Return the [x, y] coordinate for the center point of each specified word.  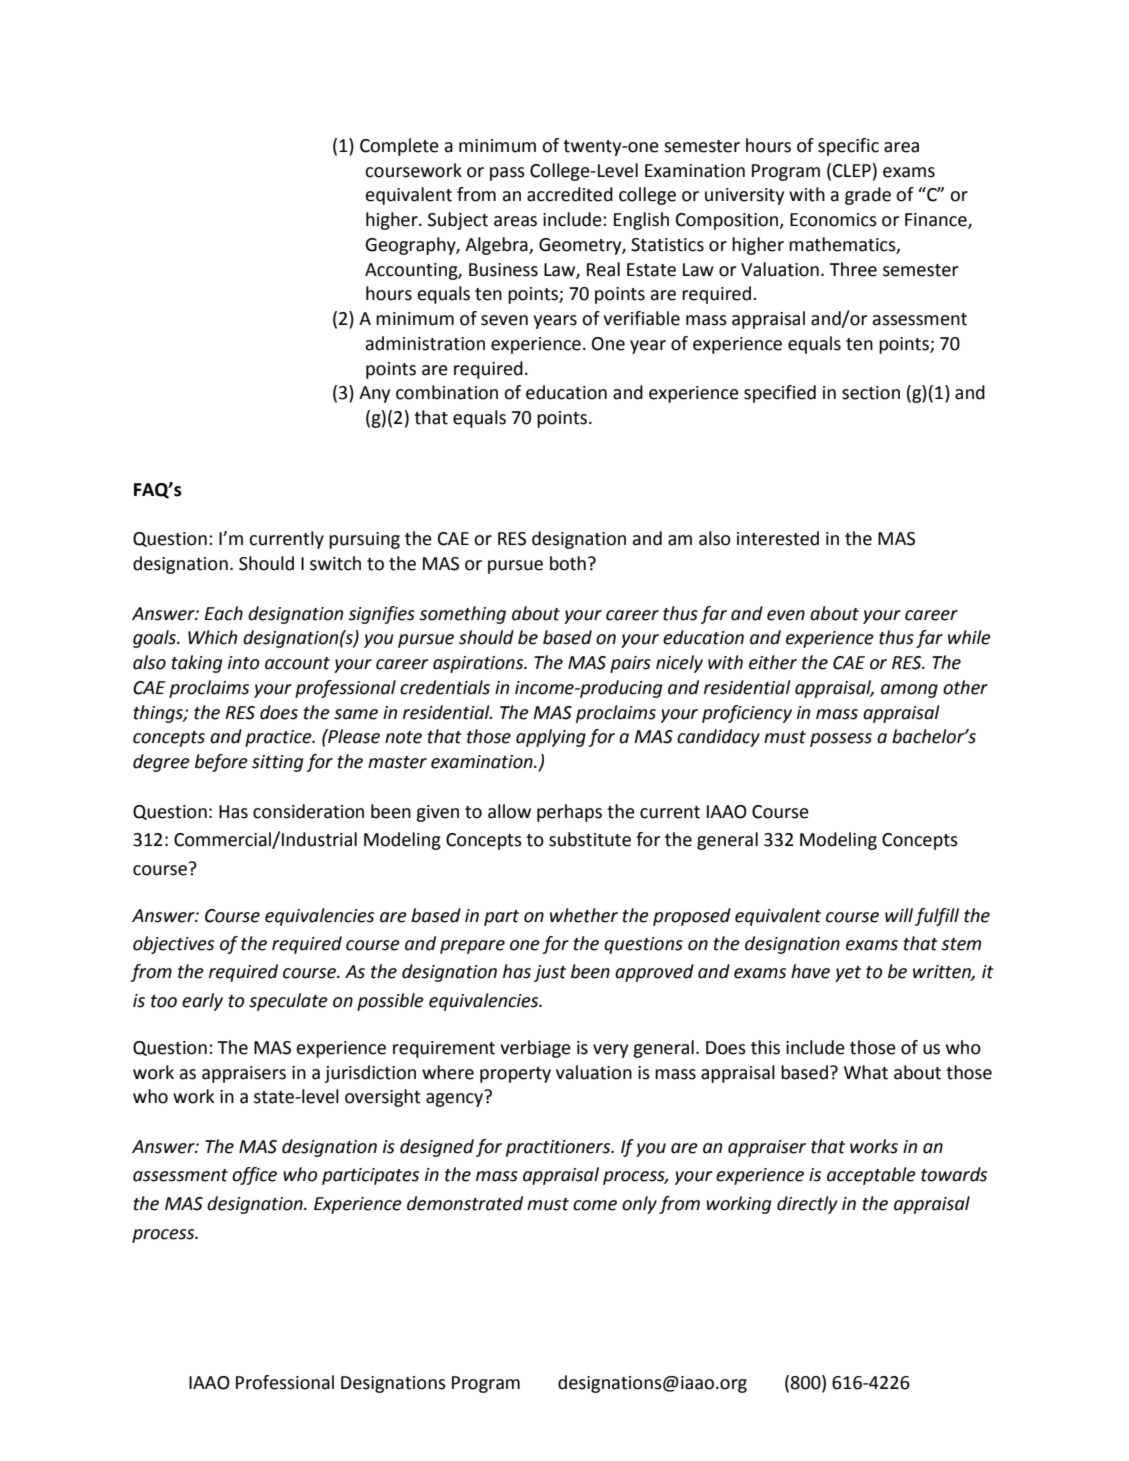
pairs [630, 664]
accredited [570, 194]
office [254, 1176]
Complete [399, 147]
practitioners [559, 1148]
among [909, 691]
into [243, 663]
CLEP [852, 171]
